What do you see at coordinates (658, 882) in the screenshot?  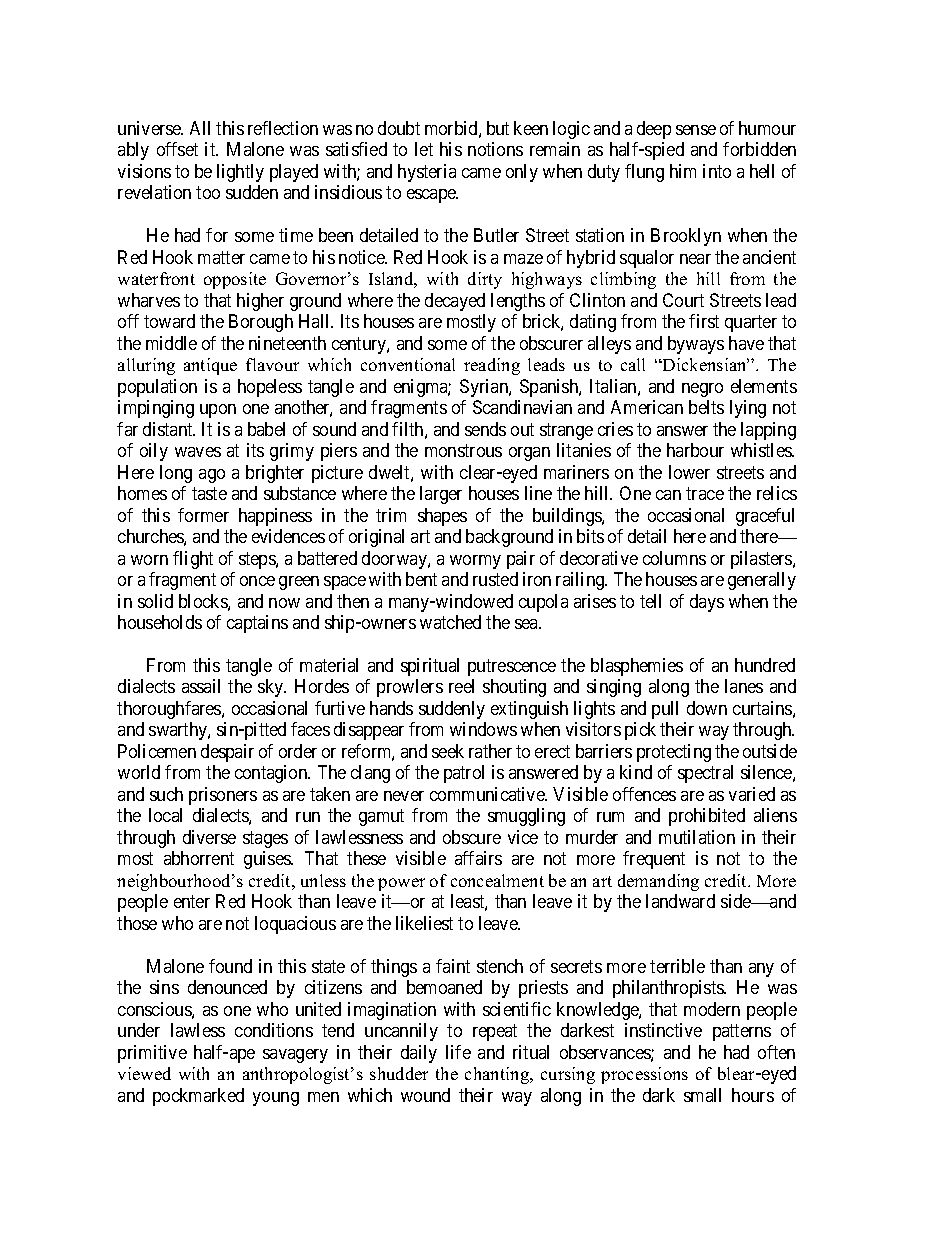 I see `demanding` at bounding box center [658, 882].
